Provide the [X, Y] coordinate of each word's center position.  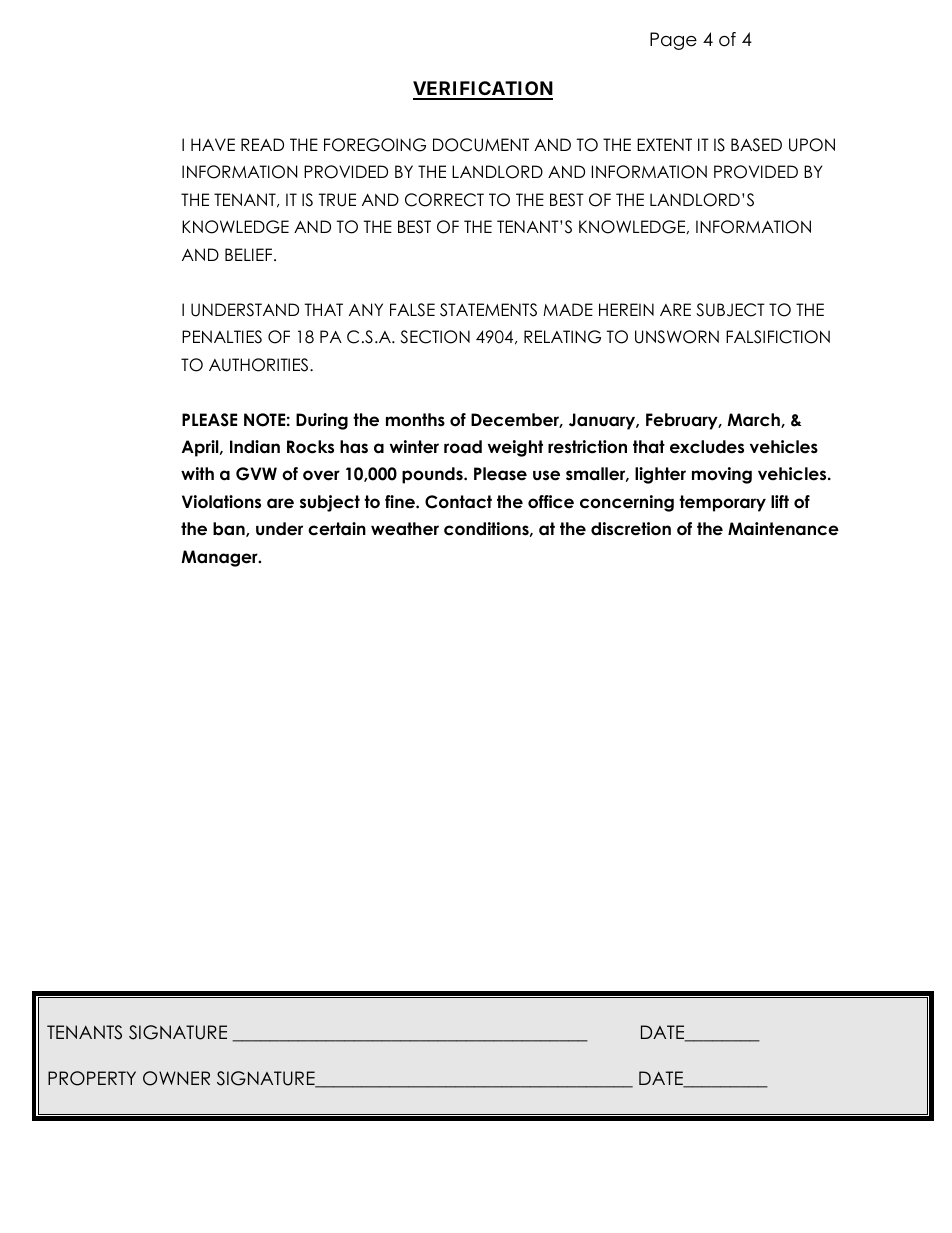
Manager [220, 558]
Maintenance [783, 529]
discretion [631, 529]
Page [673, 41]
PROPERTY [92, 1078]
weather [405, 529]
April [201, 448]
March [754, 420]
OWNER [176, 1078]
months [415, 420]
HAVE [213, 144]
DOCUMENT [481, 145]
